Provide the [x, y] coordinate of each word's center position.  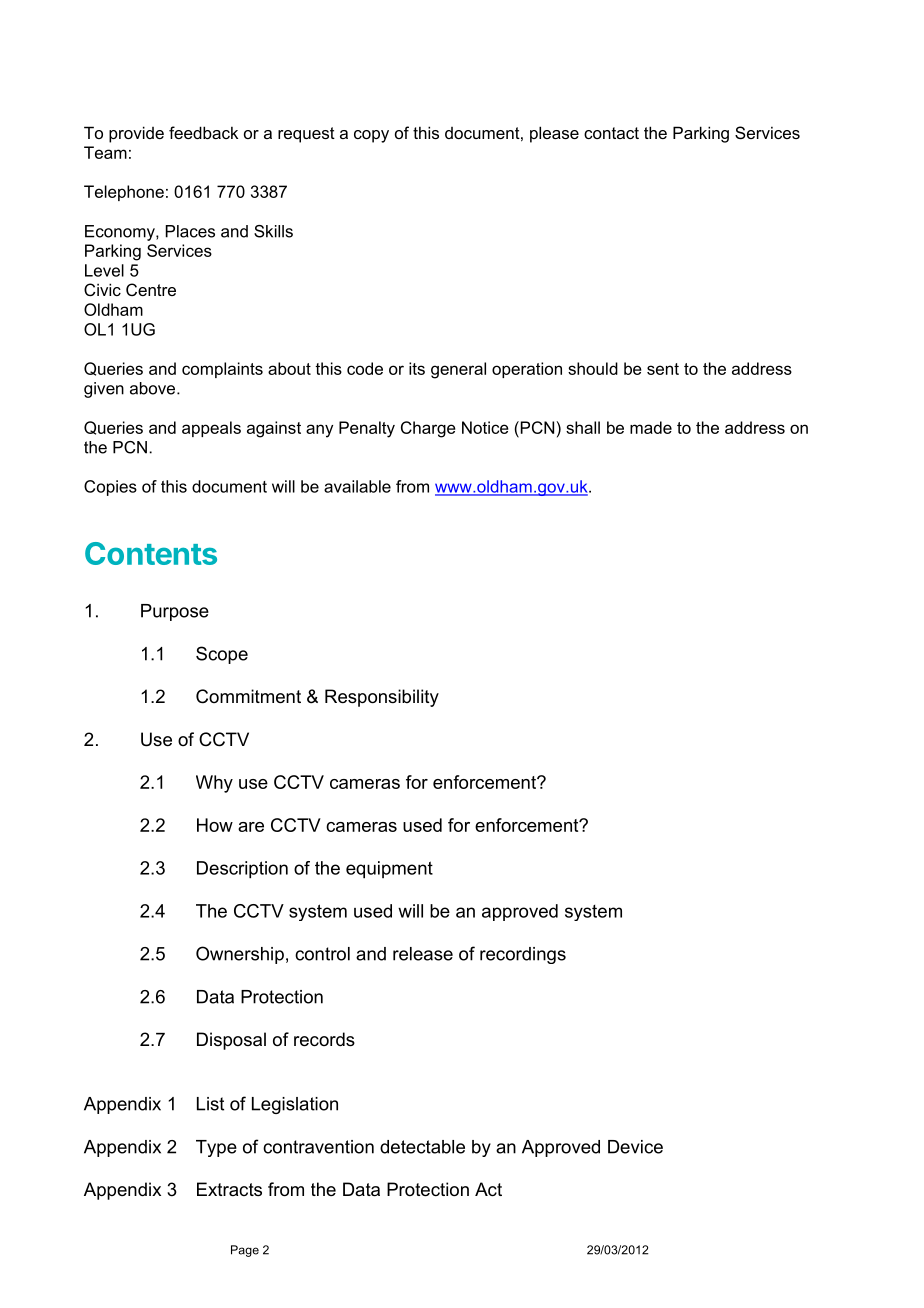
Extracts [229, 1189]
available [357, 486]
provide [136, 134]
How [215, 825]
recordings [523, 955]
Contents [151, 553]
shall [583, 427]
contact [611, 133]
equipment [389, 870]
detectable [422, 1147]
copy [371, 136]
